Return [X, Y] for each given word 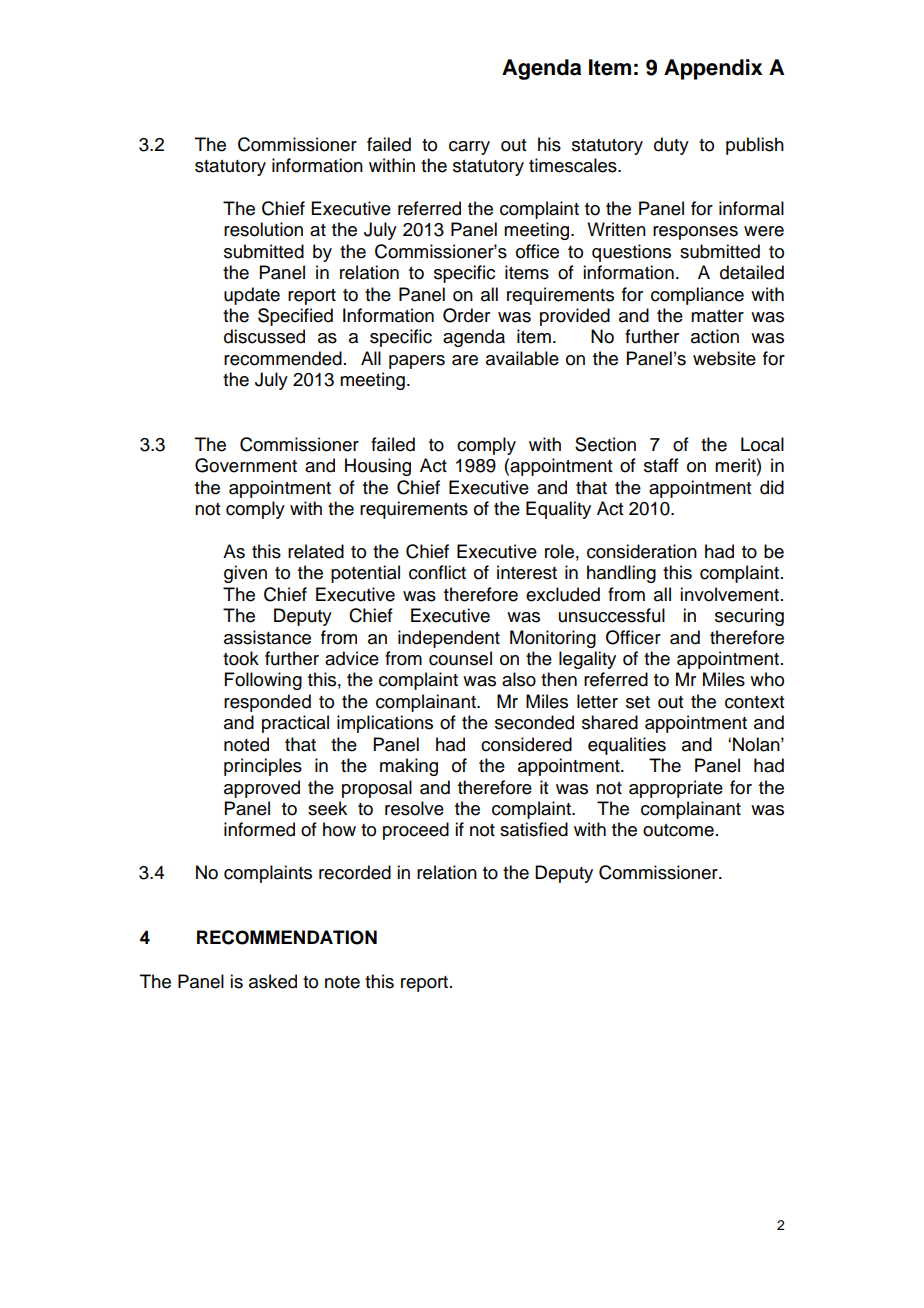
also [519, 679]
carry [469, 148]
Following [263, 681]
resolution [263, 229]
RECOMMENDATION [287, 937]
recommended [283, 358]
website [724, 358]
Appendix [713, 69]
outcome [678, 830]
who [767, 679]
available [522, 358]
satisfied [534, 829]
